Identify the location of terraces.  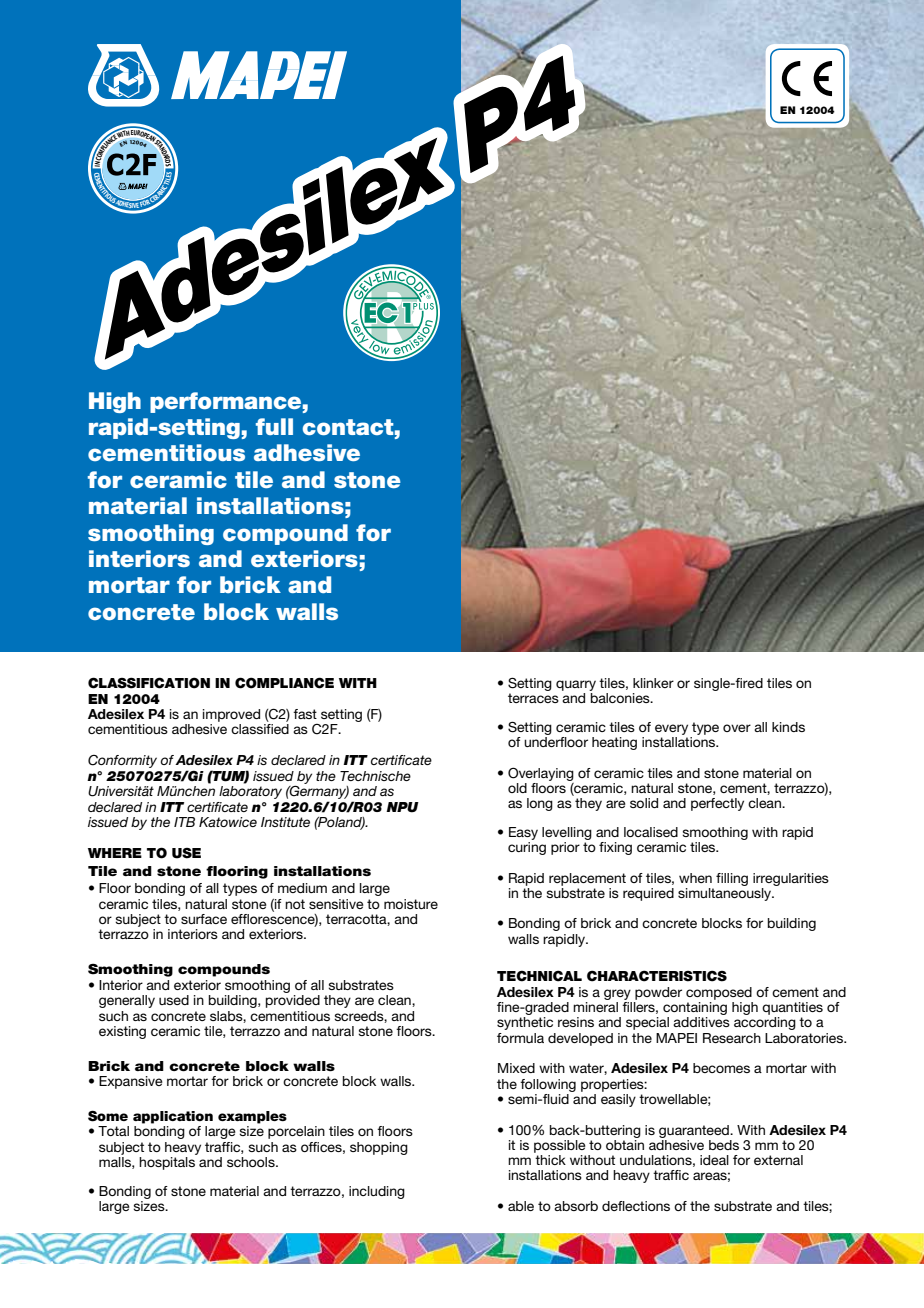
(533, 698).
